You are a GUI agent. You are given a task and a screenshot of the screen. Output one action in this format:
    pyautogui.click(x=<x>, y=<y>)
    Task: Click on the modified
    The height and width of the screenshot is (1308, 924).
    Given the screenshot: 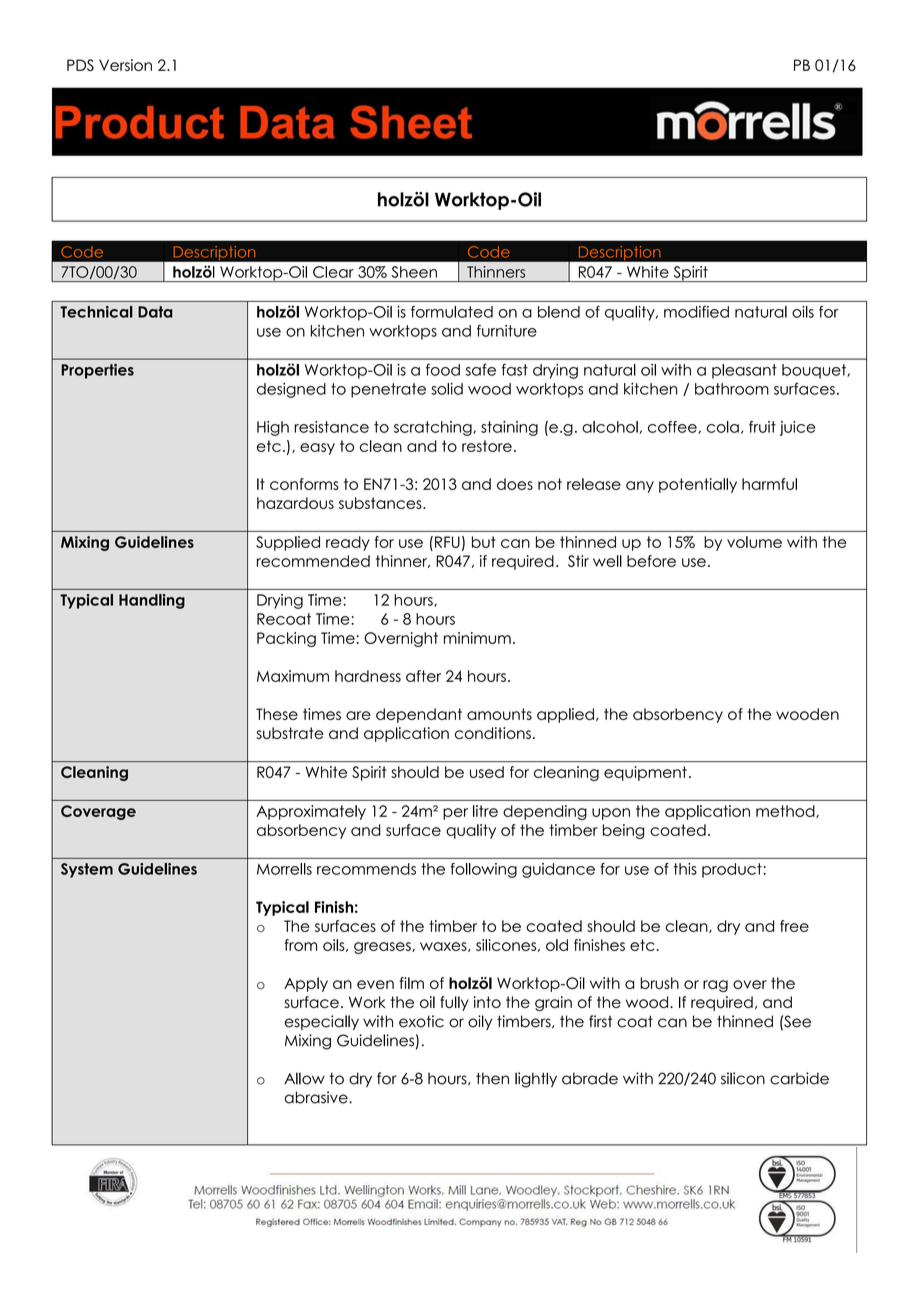 What is the action you would take?
    pyautogui.click(x=696, y=312)
